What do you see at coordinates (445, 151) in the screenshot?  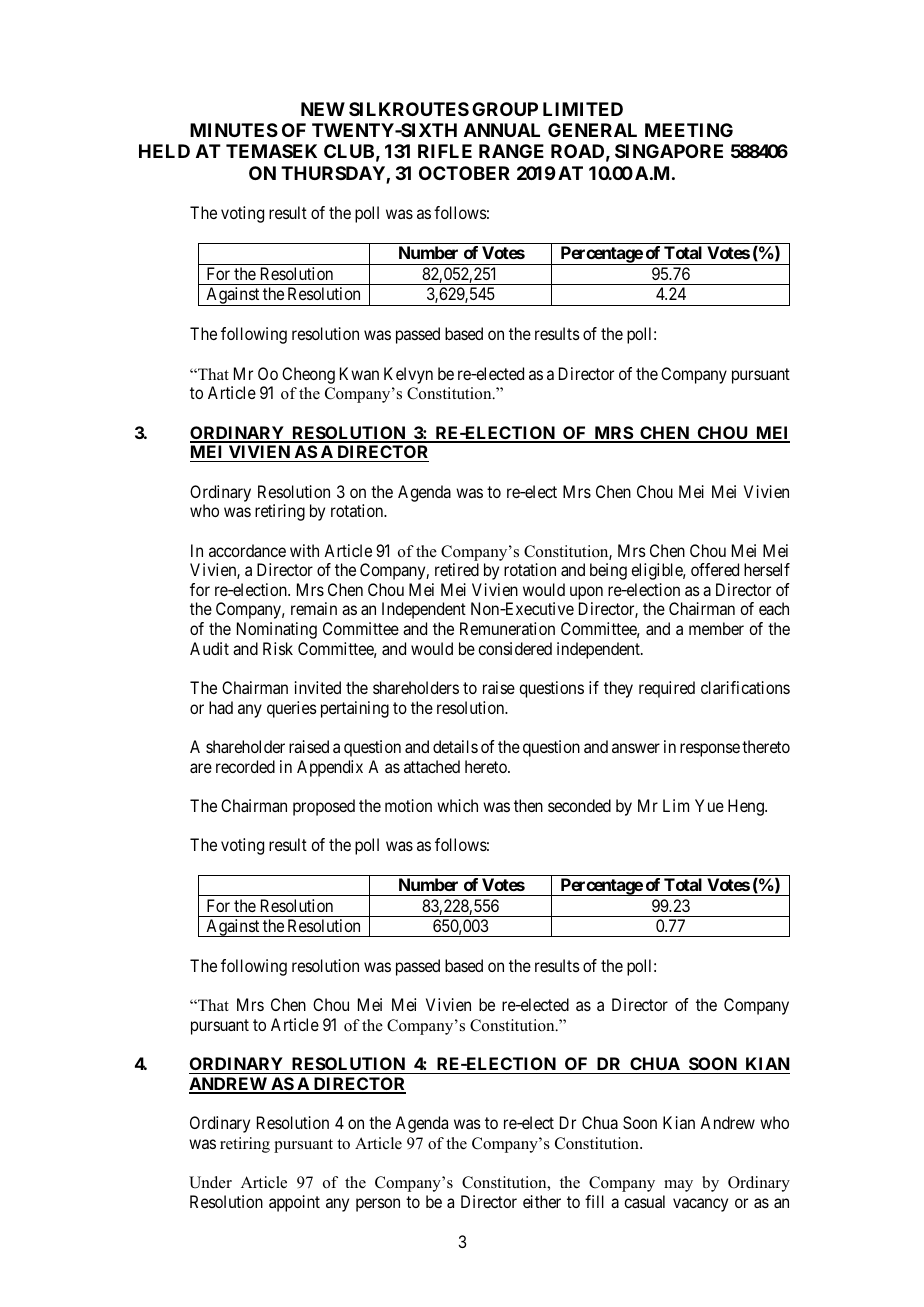 I see `RIFLE` at bounding box center [445, 151].
